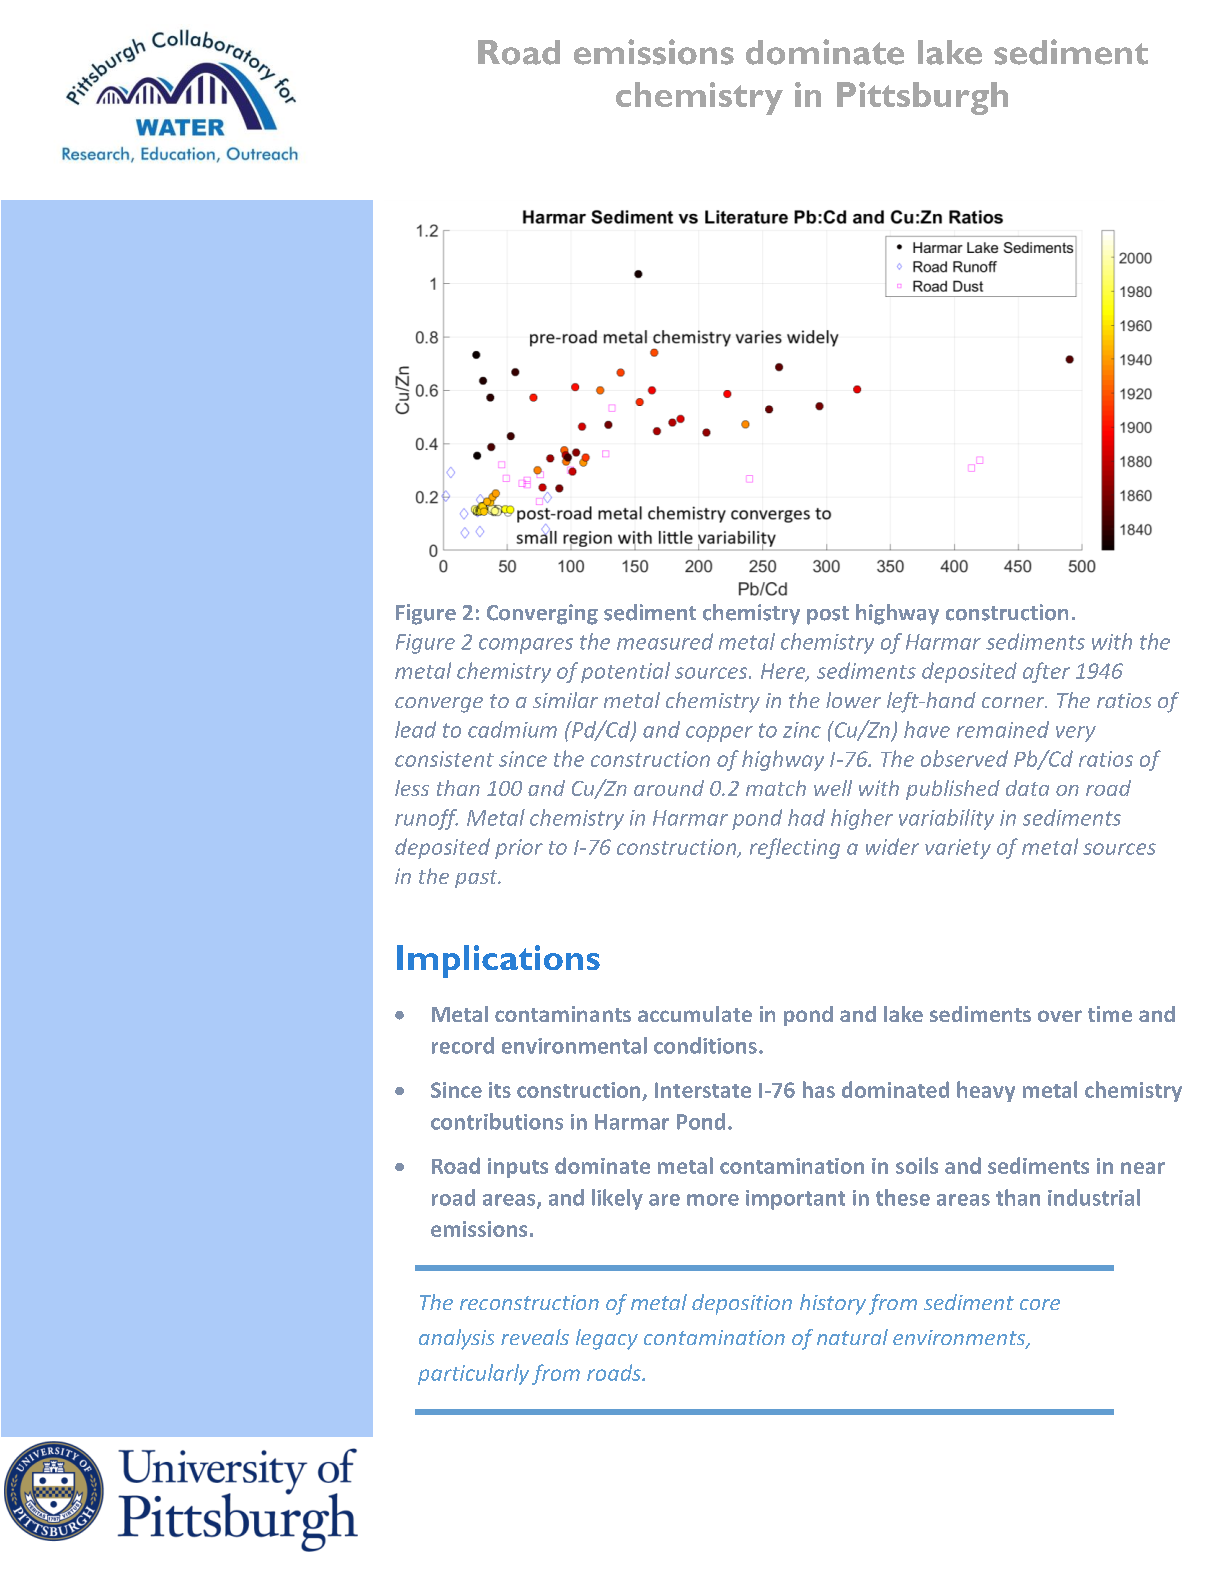 This page has height=1585, width=1225. Describe the element at coordinates (512, 729) in the page. I see `cadmium` at that location.
